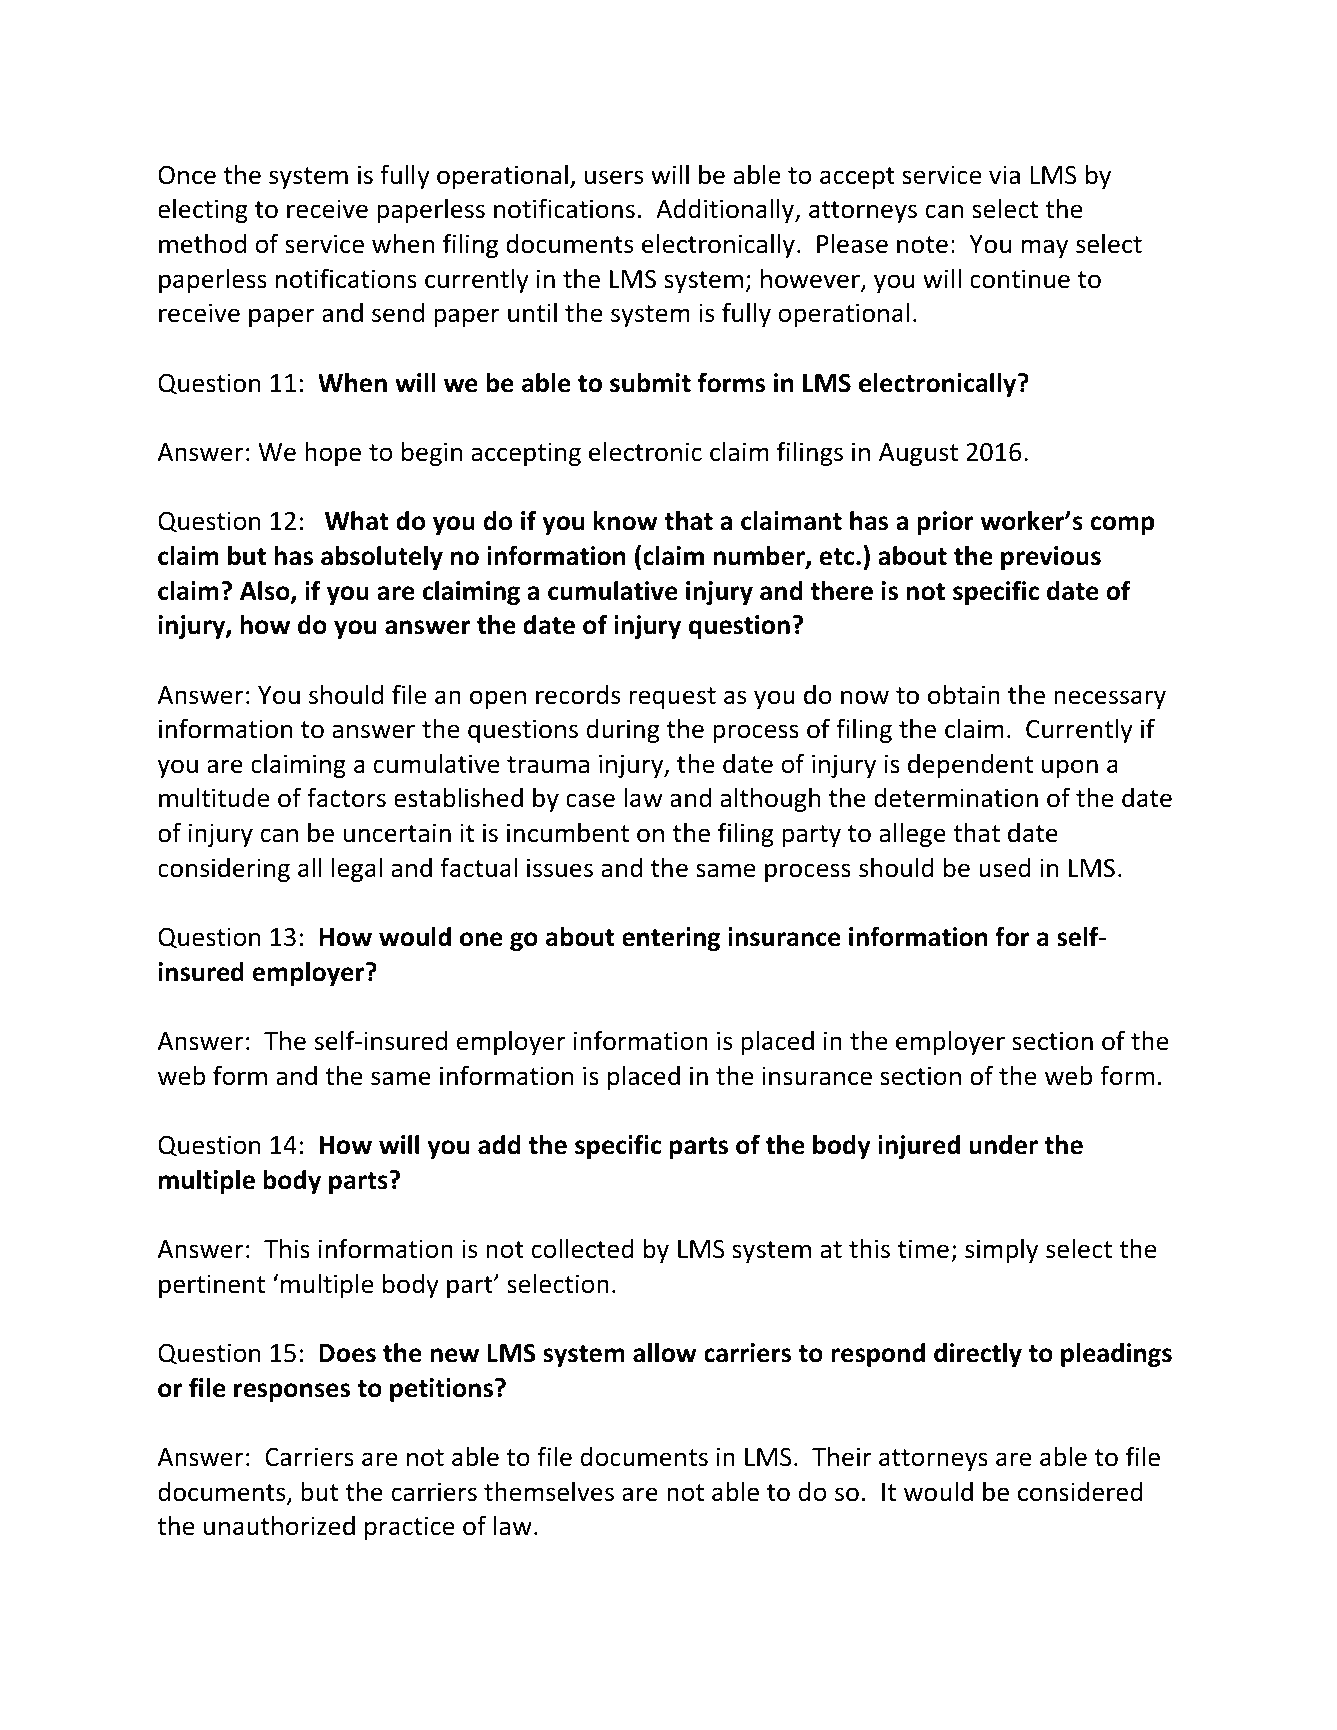 The height and width of the image is (1730, 1337). I want to click on incumbent, so click(568, 832).
